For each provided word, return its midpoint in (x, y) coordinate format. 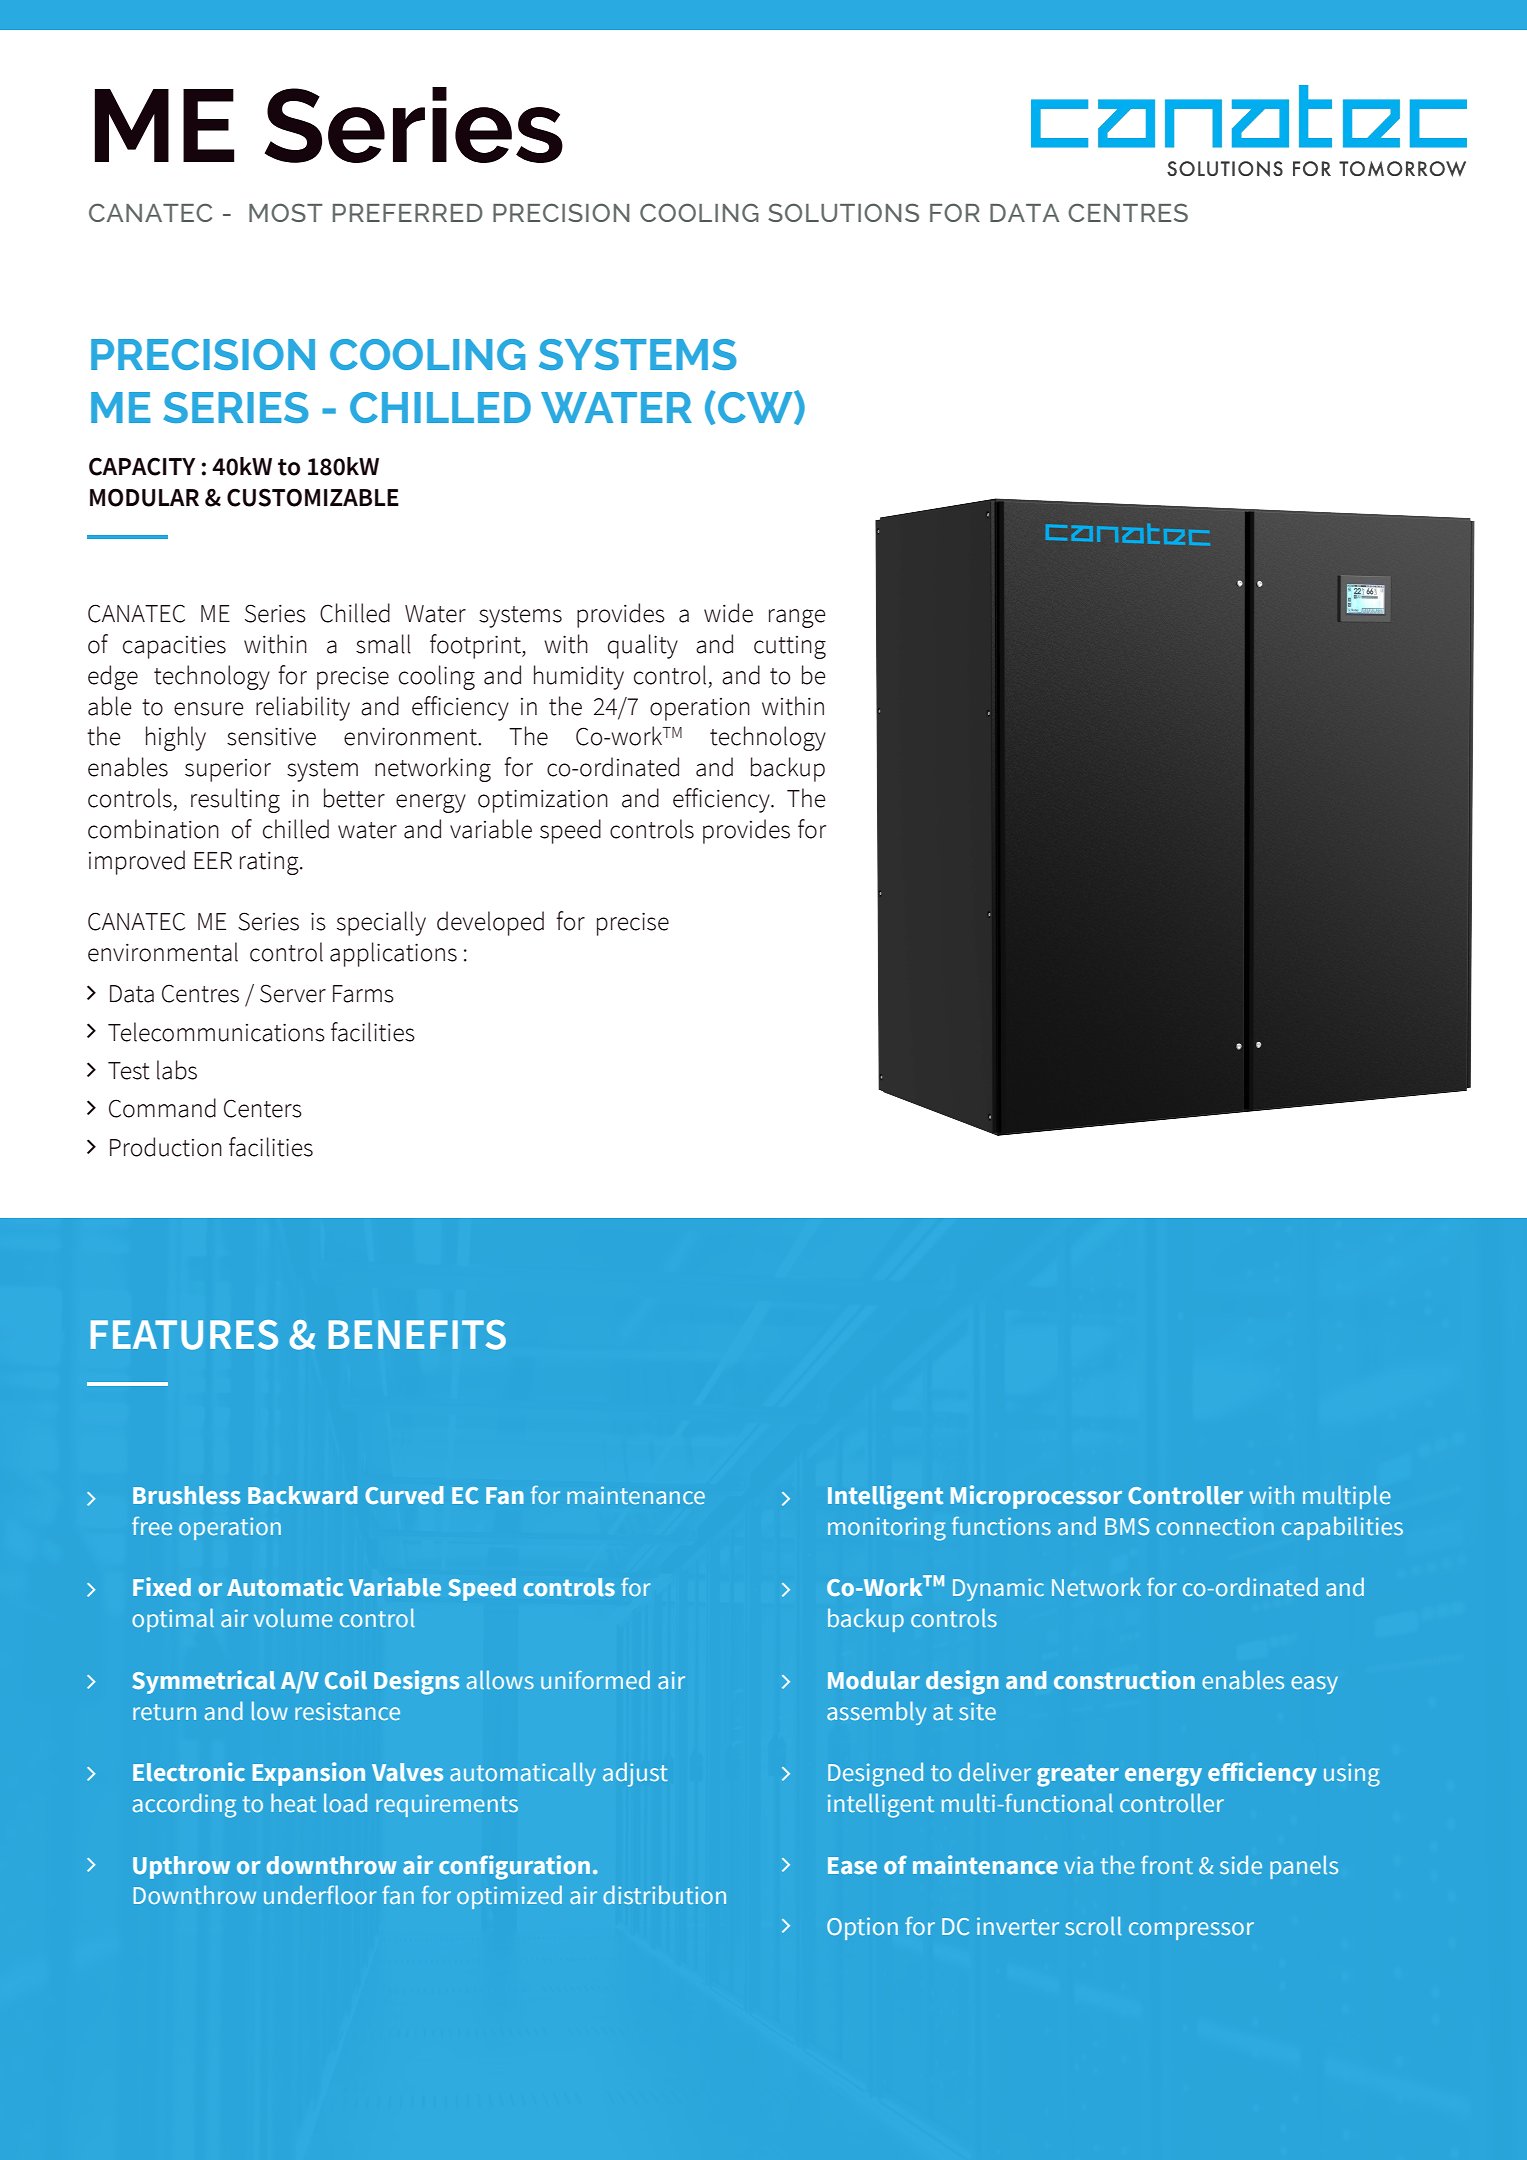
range (797, 618)
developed (490, 923)
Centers (263, 1108)
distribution (664, 1894)
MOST (286, 212)
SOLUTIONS (843, 212)
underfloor (320, 1894)
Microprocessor (1036, 1497)
